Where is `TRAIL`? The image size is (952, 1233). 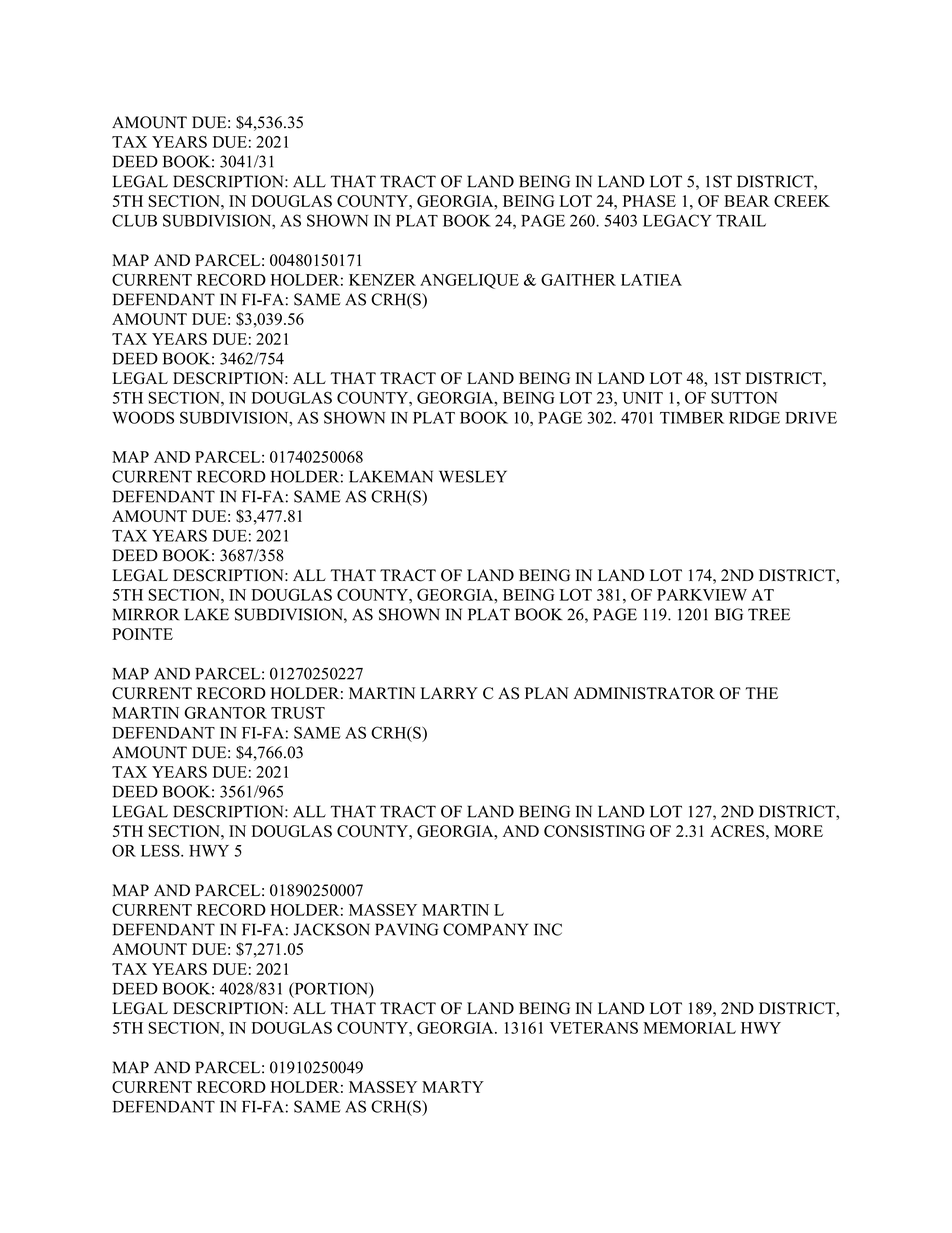 TRAIL is located at coordinates (741, 221).
